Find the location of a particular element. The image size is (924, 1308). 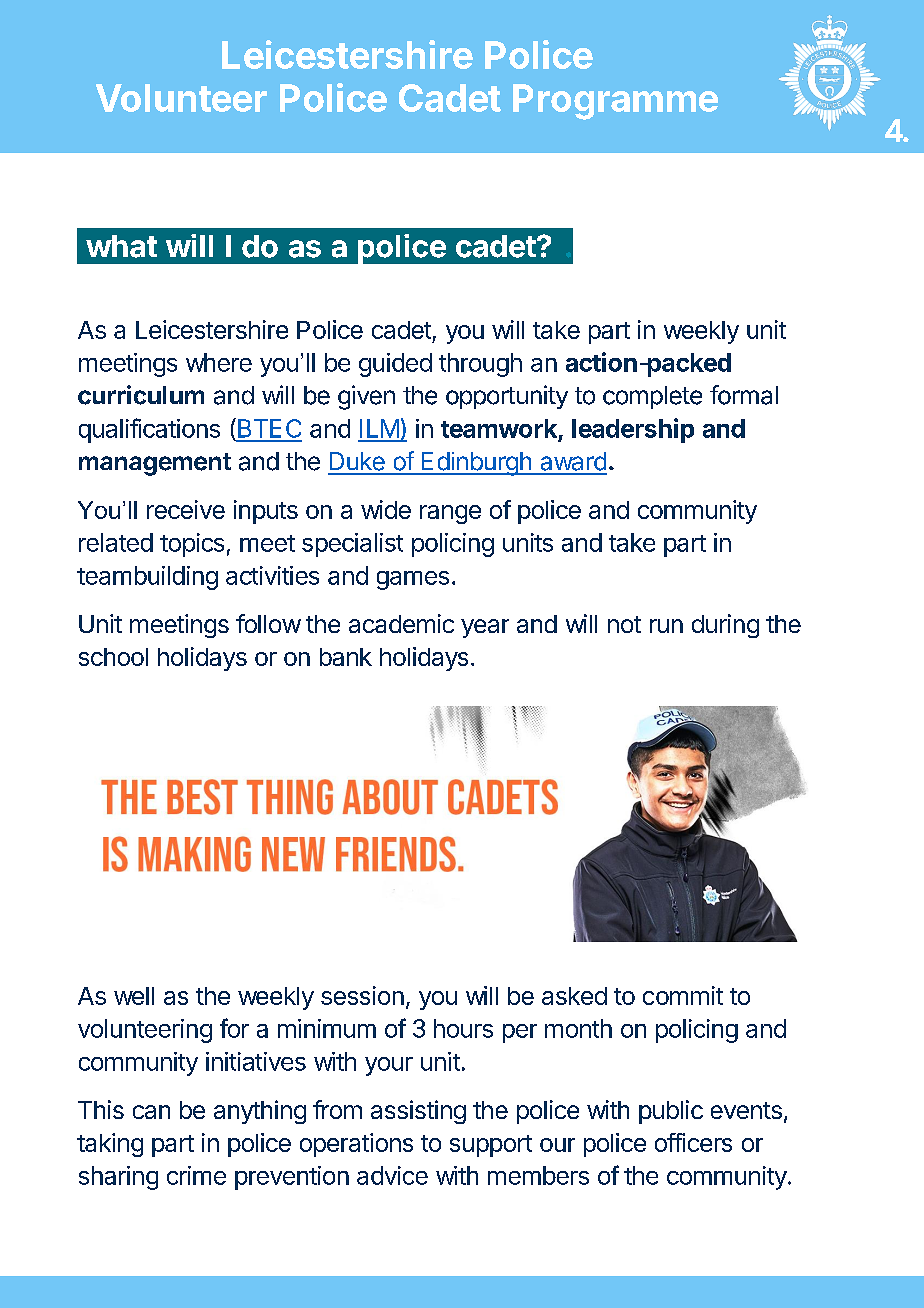

run is located at coordinates (666, 626).
